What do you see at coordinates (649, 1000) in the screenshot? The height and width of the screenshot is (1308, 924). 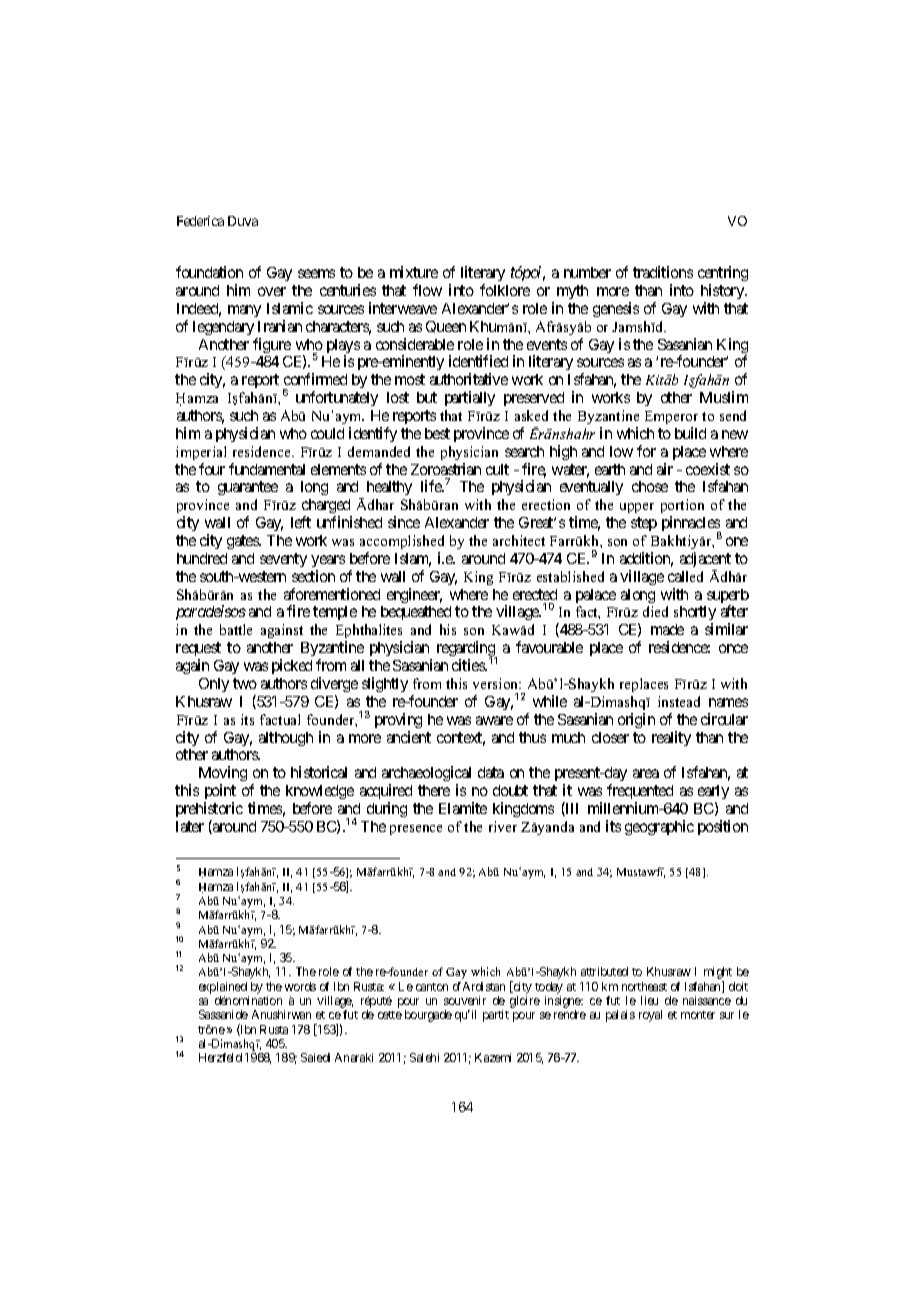 I see `lieu` at bounding box center [649, 1000].
